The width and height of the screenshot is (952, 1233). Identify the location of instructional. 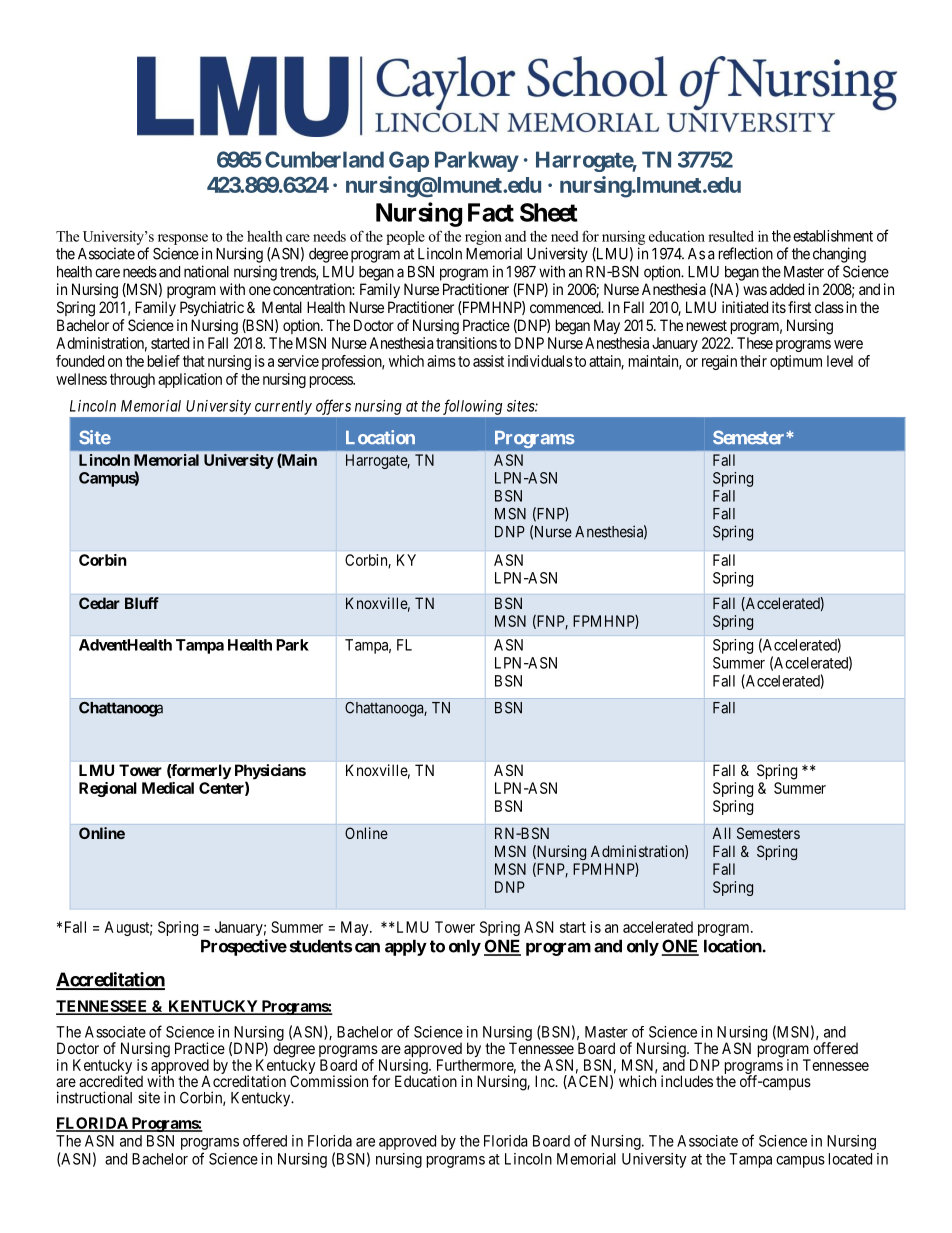
(94, 1097).
